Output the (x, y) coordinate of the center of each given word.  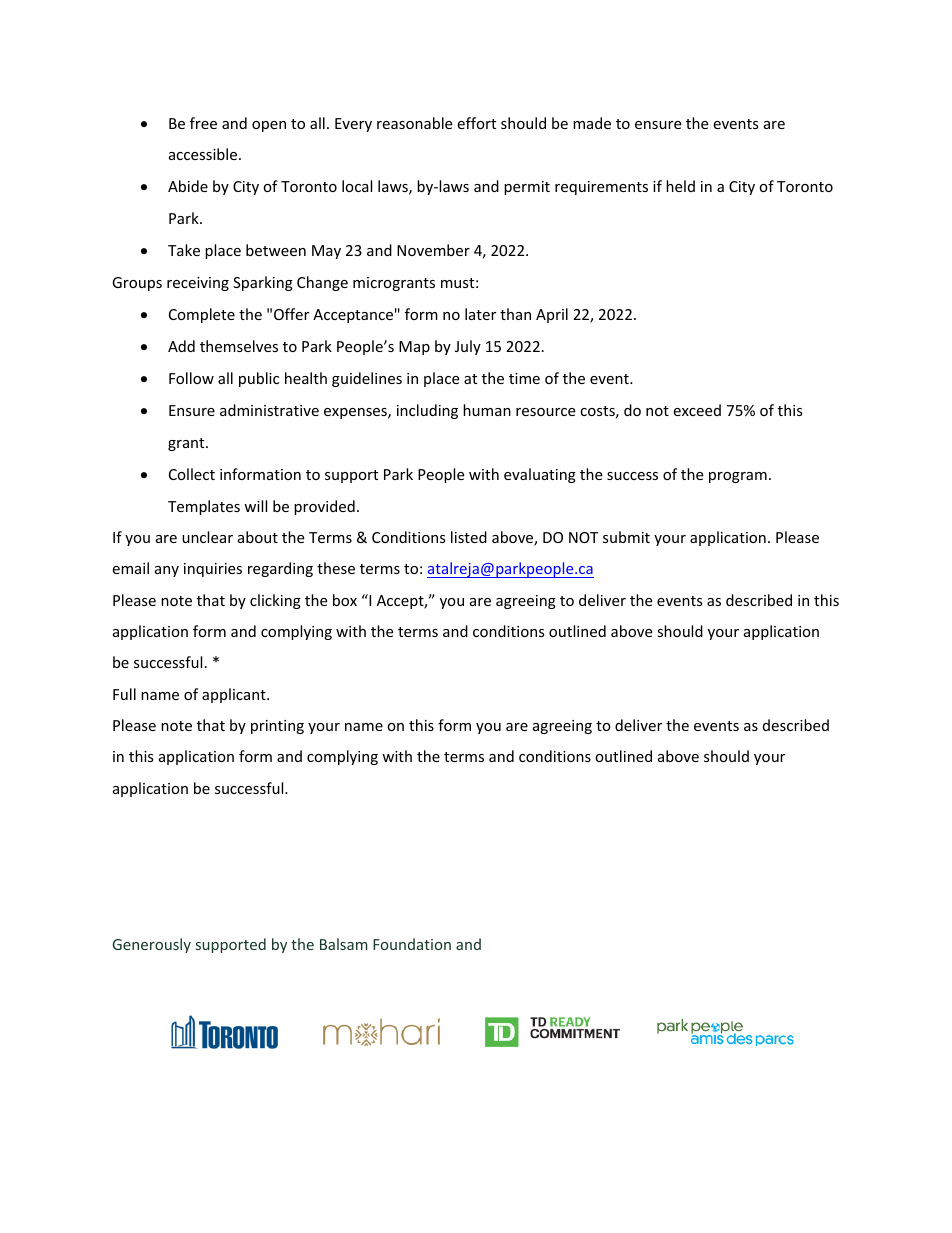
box (345, 600)
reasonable (414, 123)
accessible (204, 154)
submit (626, 537)
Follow (191, 378)
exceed (697, 410)
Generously (151, 945)
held (680, 186)
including (427, 411)
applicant (235, 695)
